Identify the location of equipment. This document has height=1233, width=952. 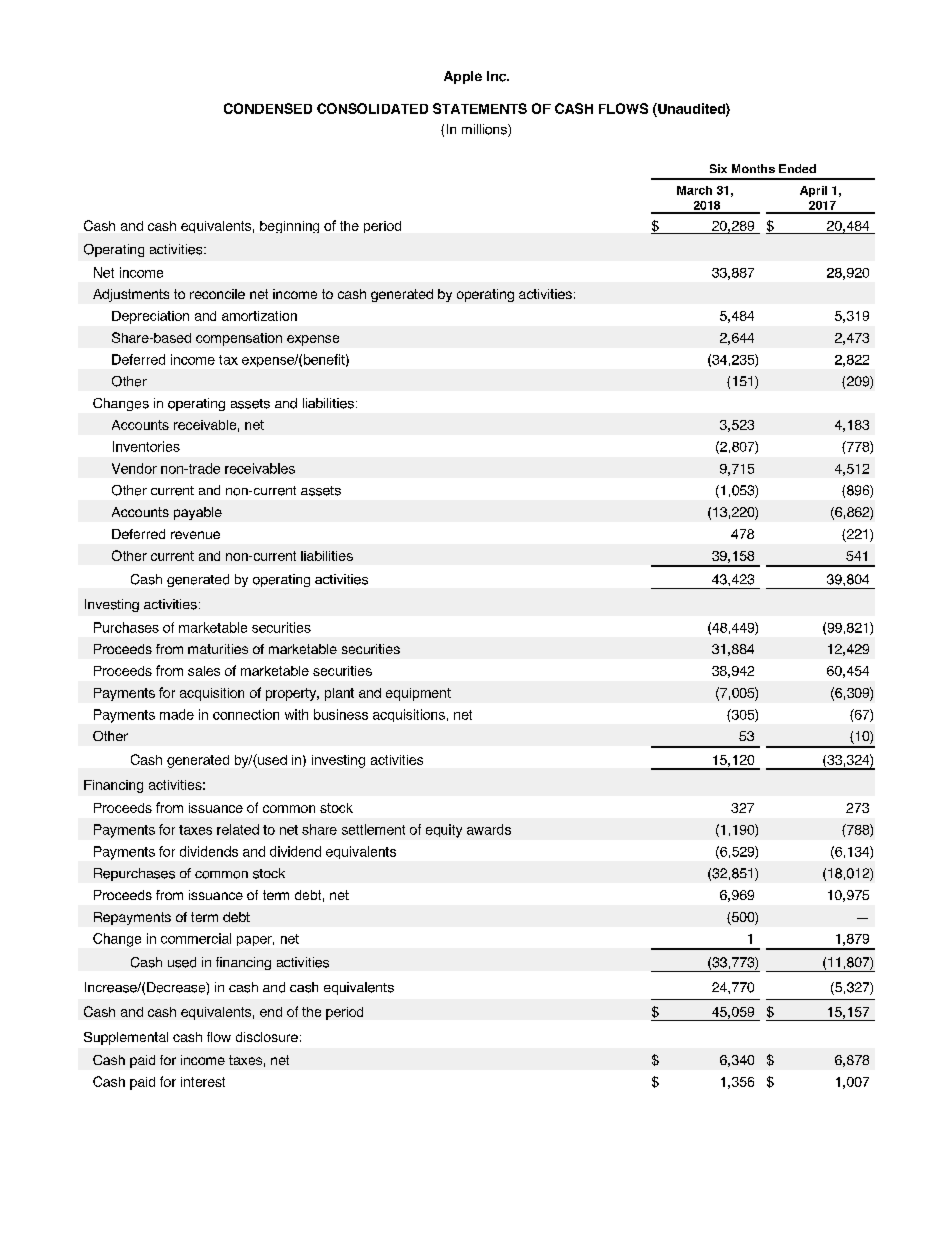
(418, 694).
